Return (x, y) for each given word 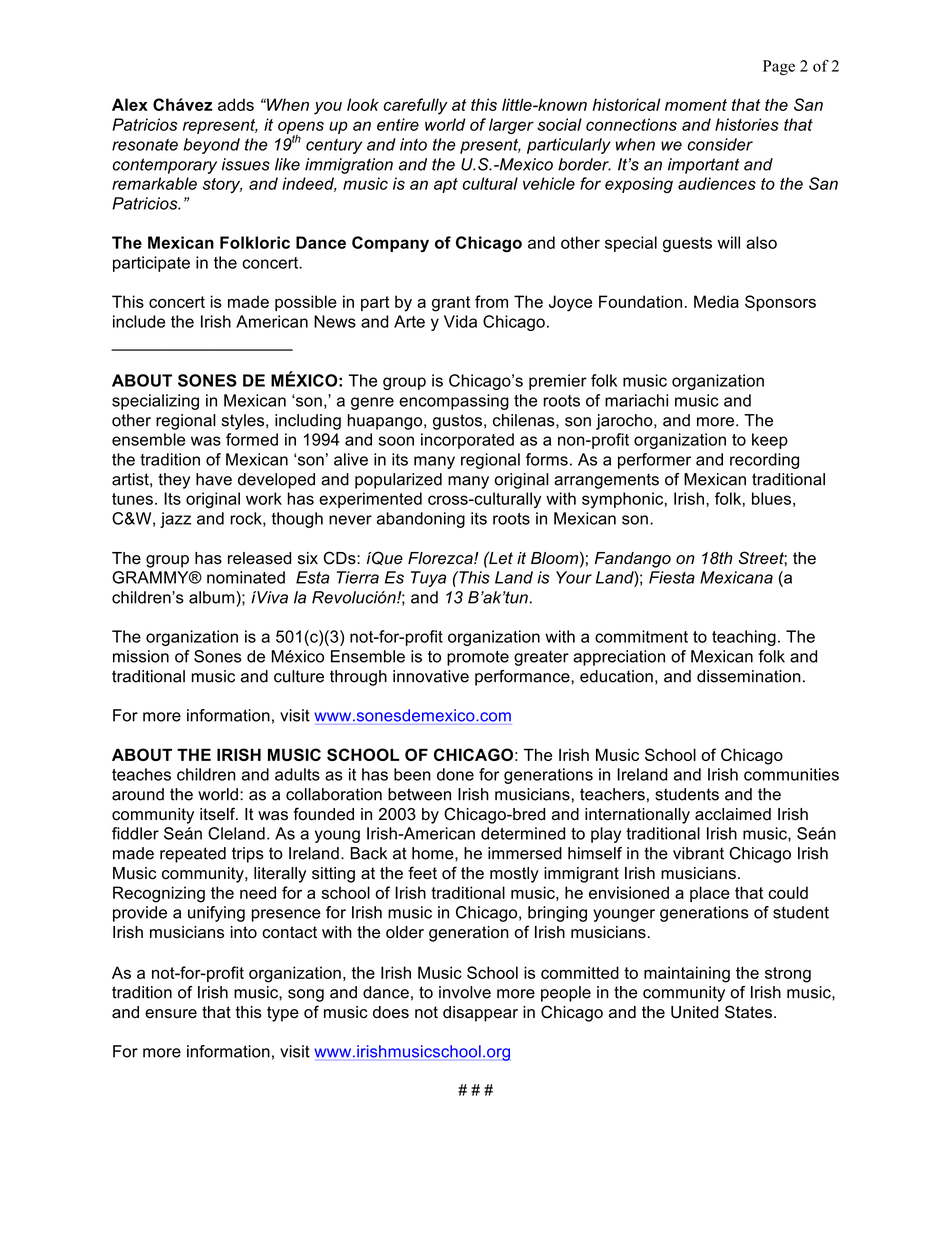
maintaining (687, 974)
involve (465, 992)
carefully (415, 106)
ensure (171, 1014)
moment (696, 105)
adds (236, 104)
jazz (175, 520)
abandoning (421, 520)
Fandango (633, 560)
